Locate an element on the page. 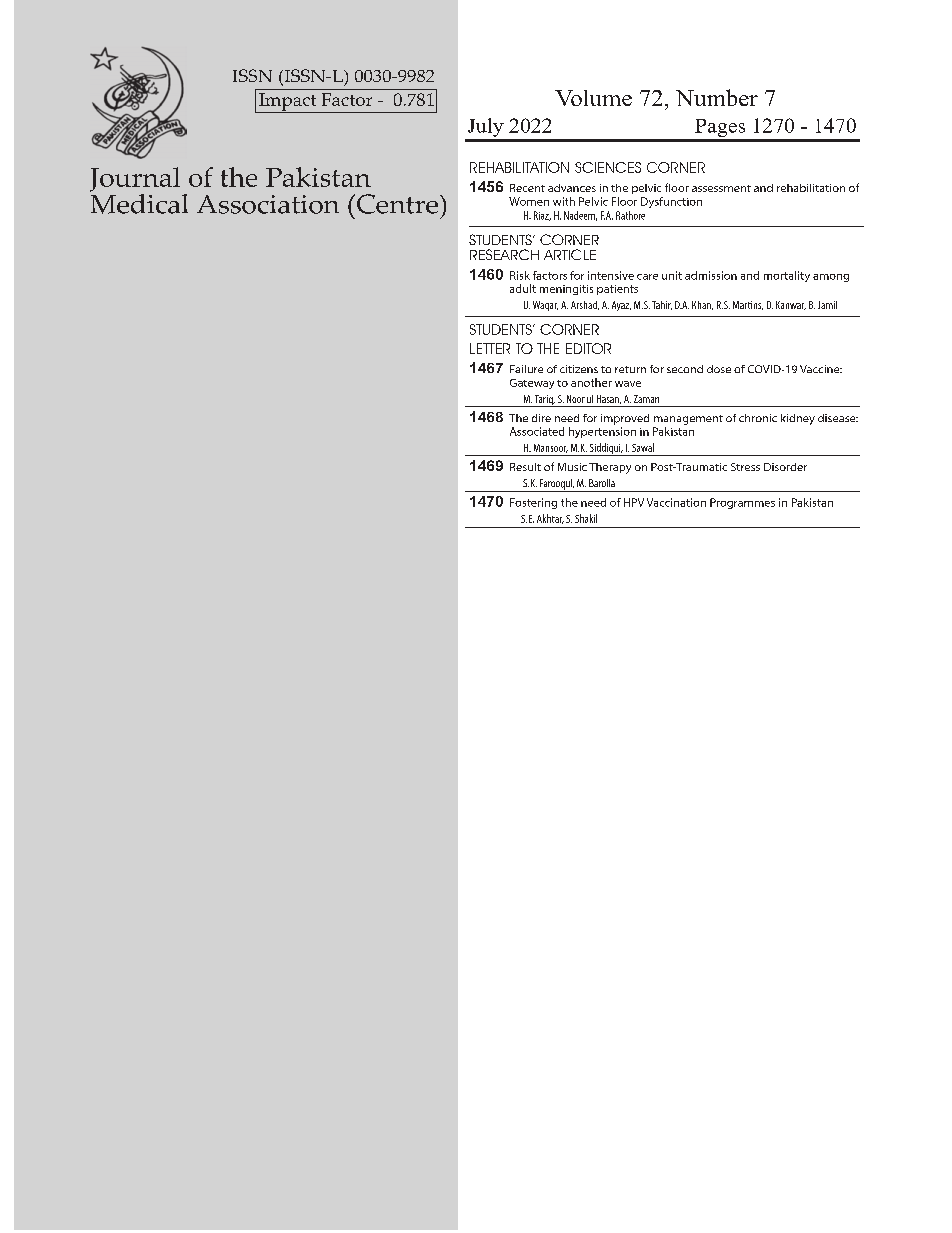 Image resolution: width=952 pixels, height=1233 pixels. Volume is located at coordinates (593, 98).
